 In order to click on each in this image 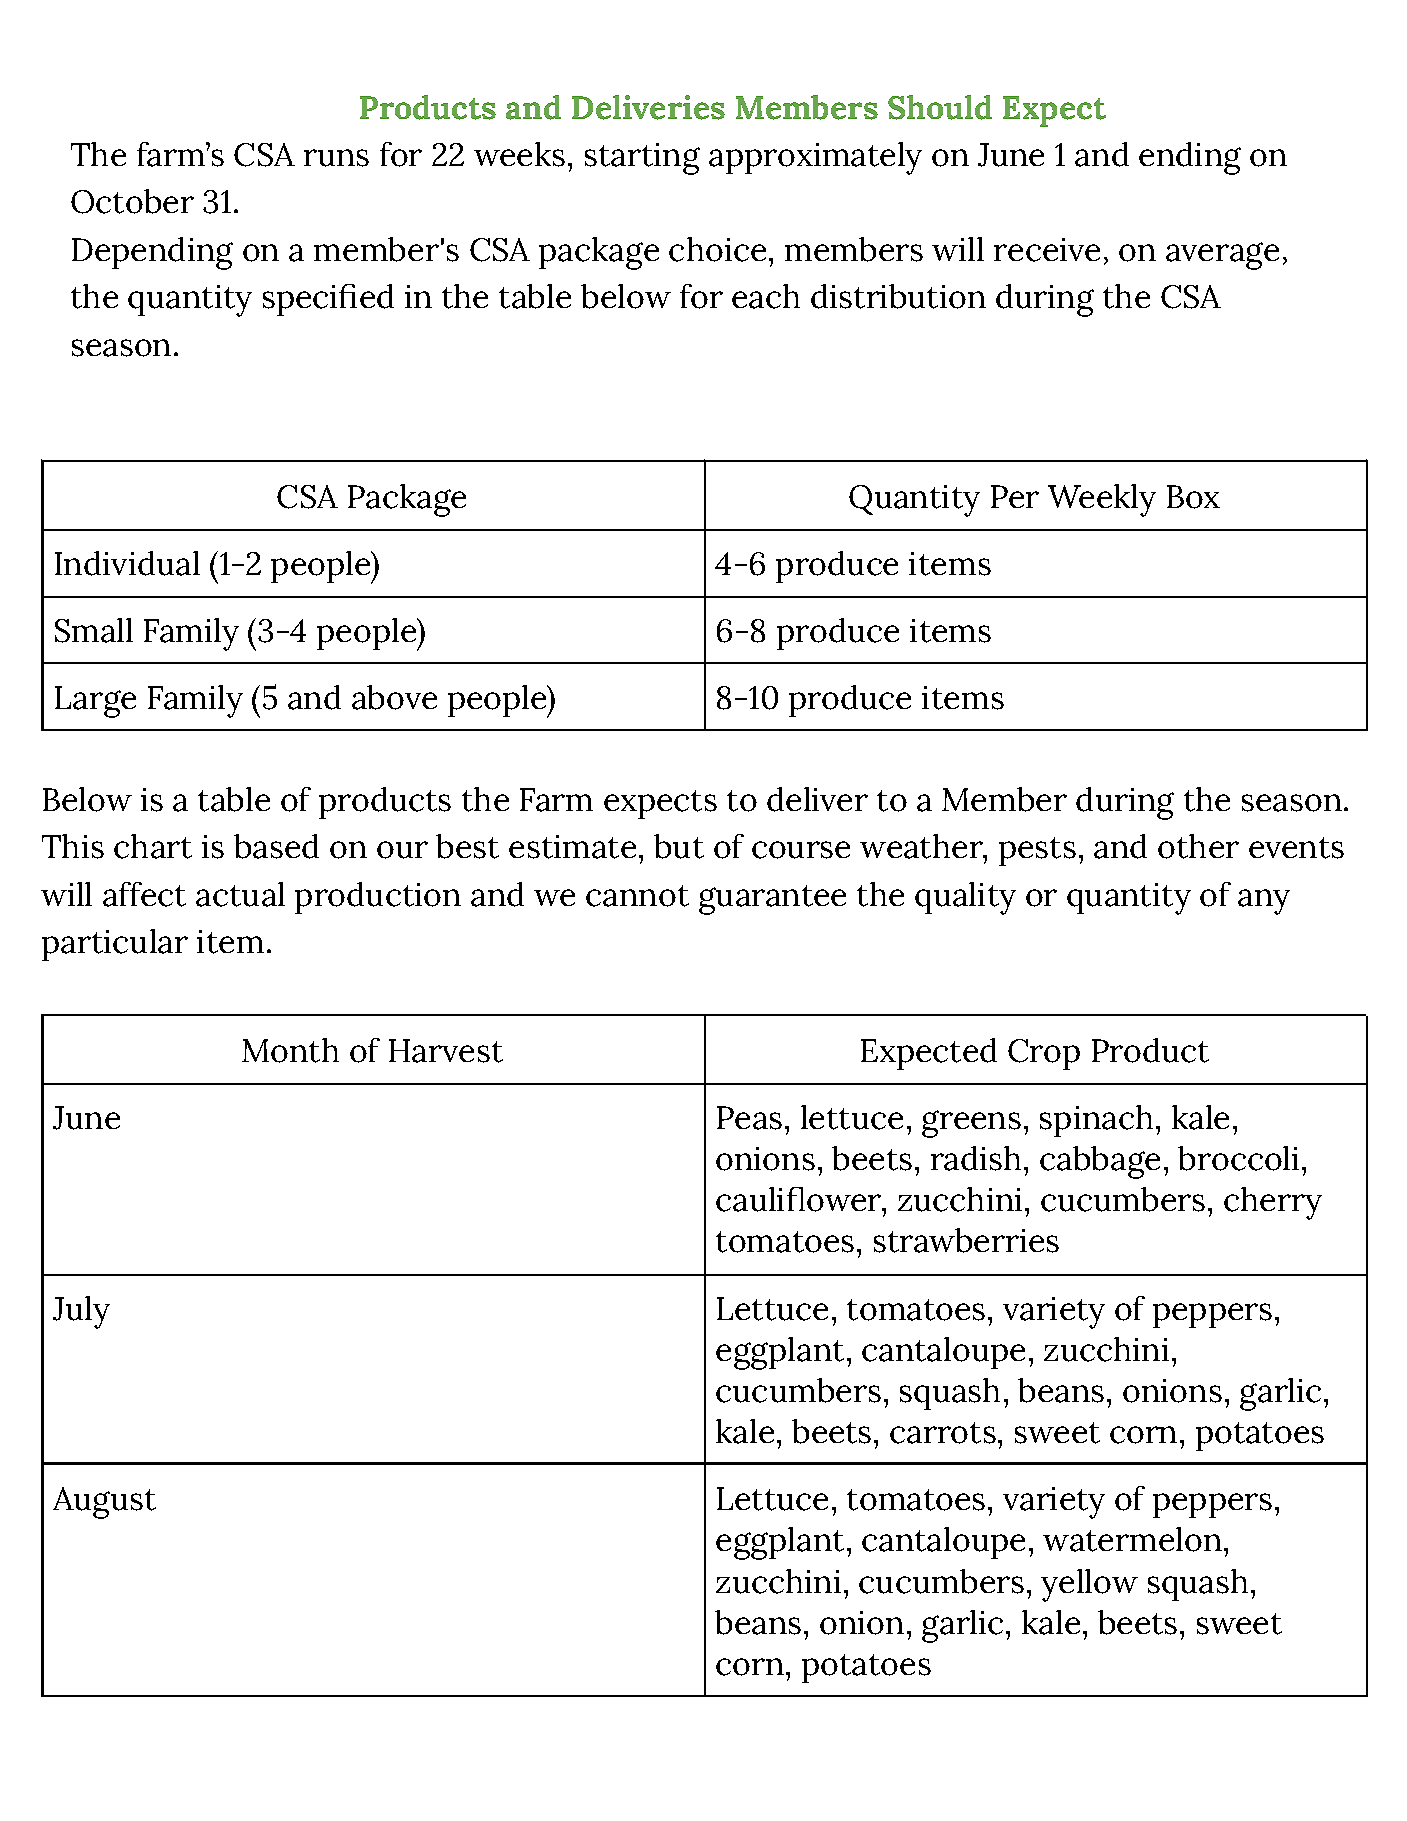, I will do `click(766, 296)`.
